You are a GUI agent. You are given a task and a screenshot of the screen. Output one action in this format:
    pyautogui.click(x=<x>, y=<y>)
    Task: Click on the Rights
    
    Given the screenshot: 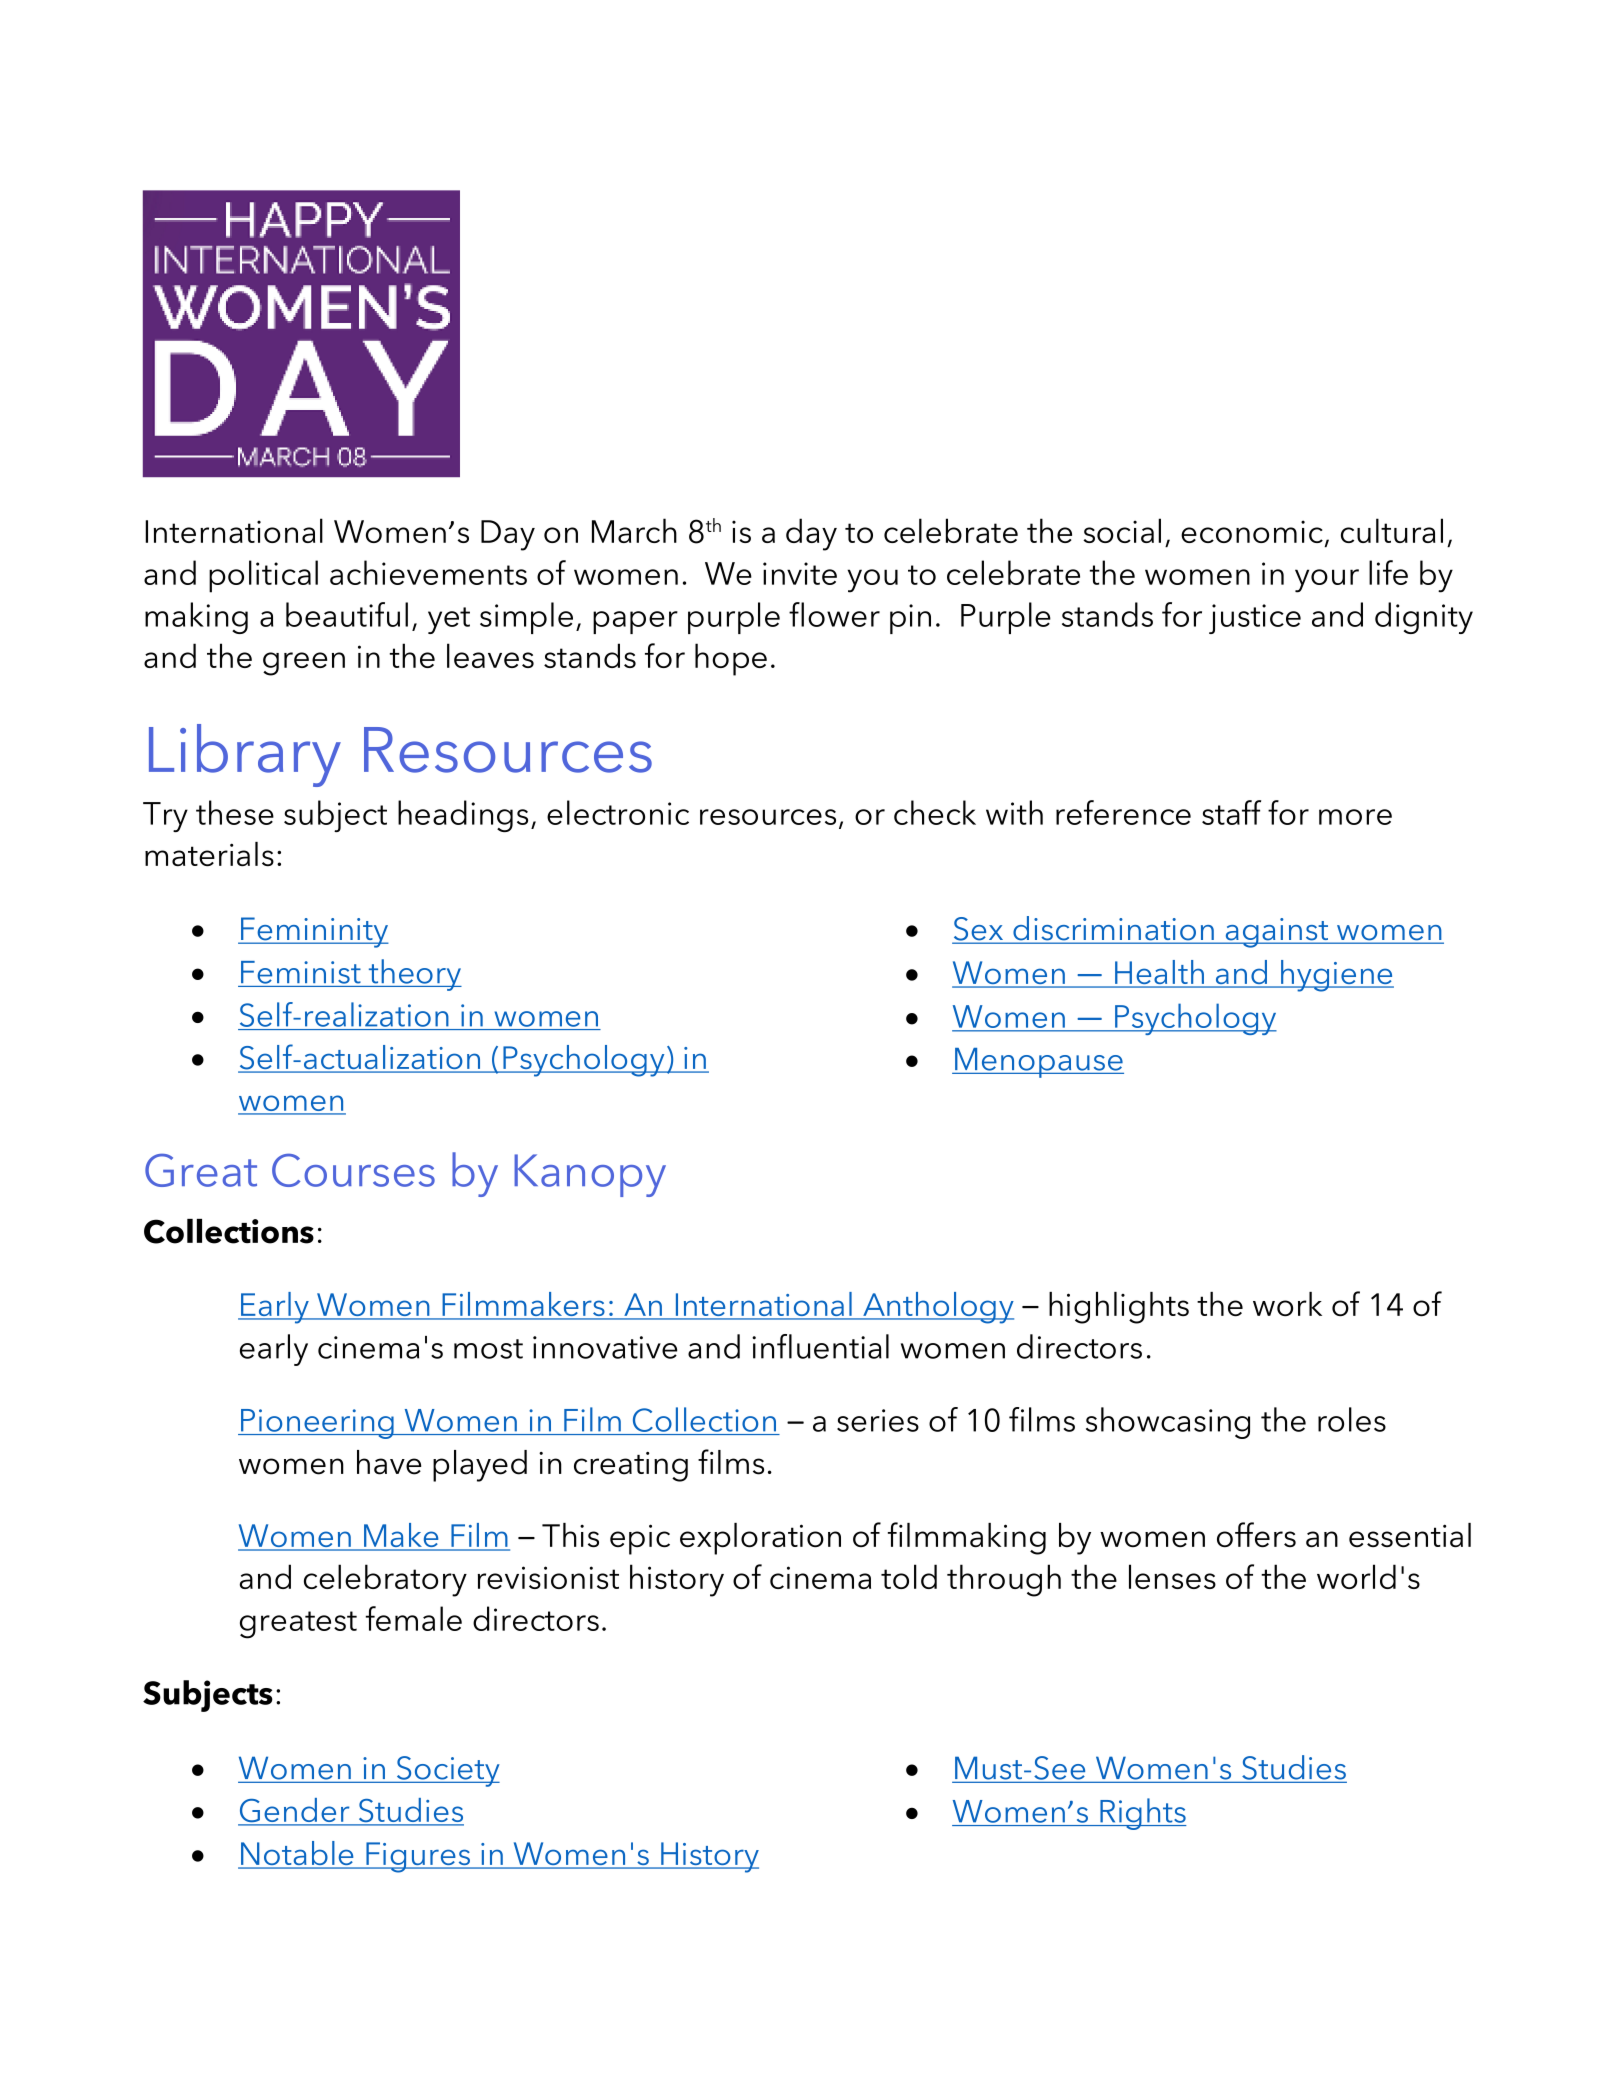 What is the action you would take?
    pyautogui.click(x=1142, y=1814)
